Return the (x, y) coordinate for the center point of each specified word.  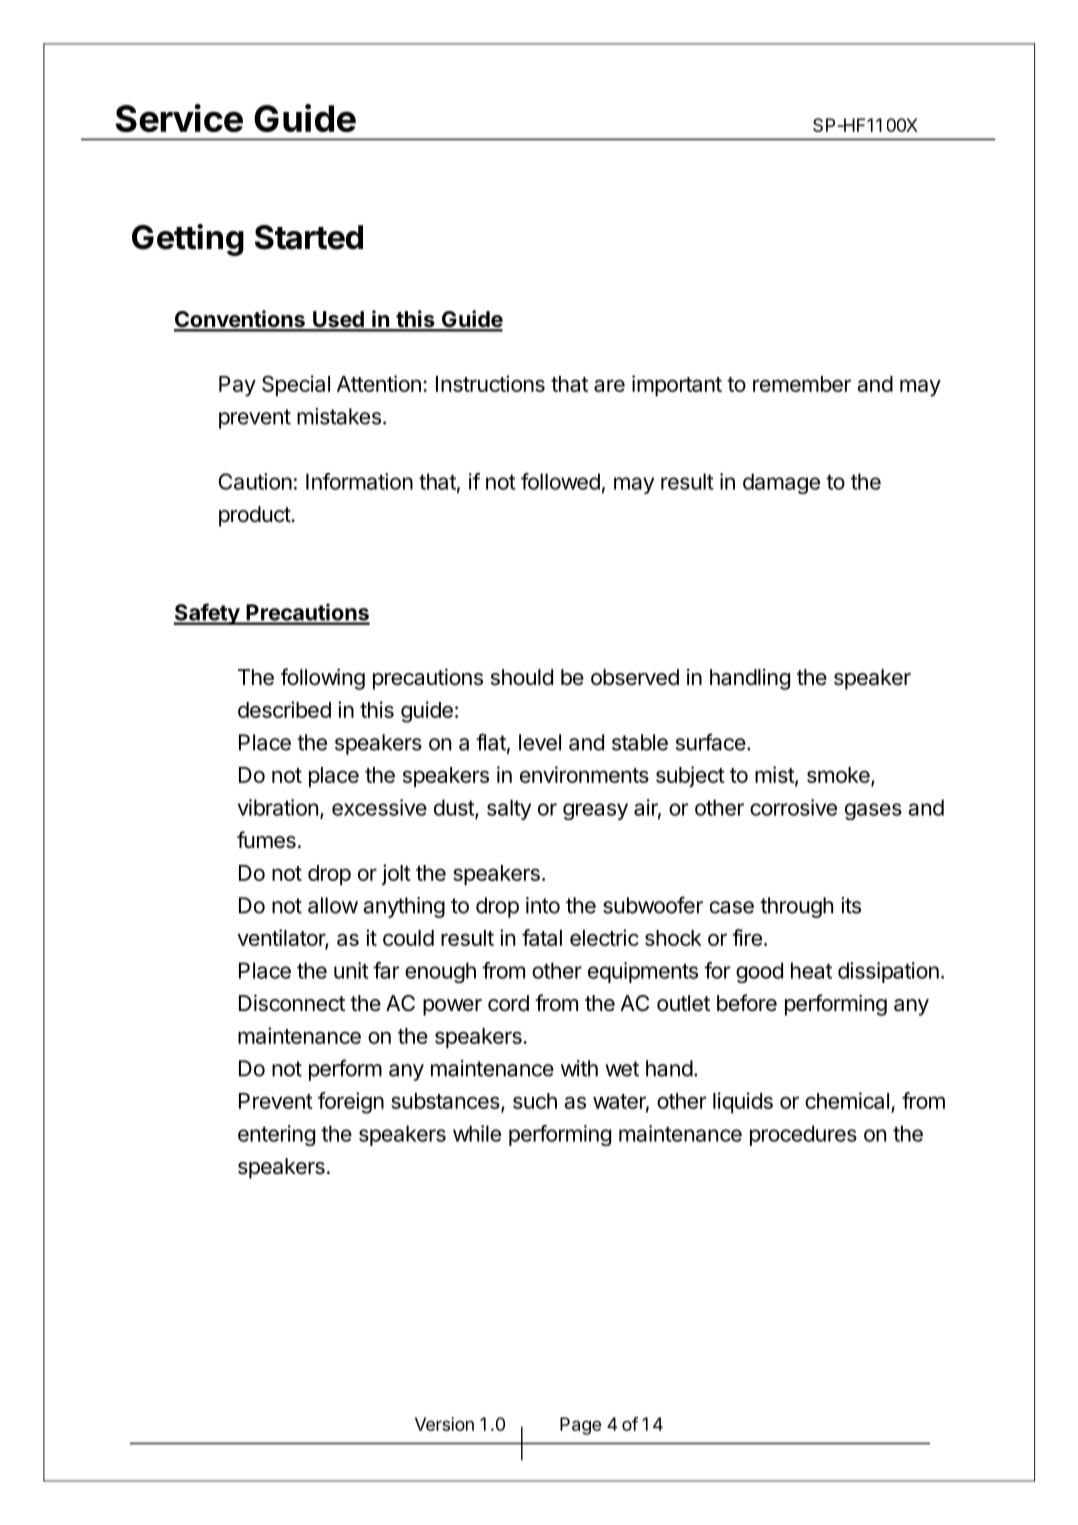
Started (309, 237)
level (540, 742)
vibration (278, 807)
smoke (839, 776)
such (535, 1101)
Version (444, 1424)
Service (179, 118)
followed (560, 481)
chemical (847, 1100)
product (255, 516)
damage (781, 483)
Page (580, 1426)
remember (802, 384)
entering (276, 1135)
